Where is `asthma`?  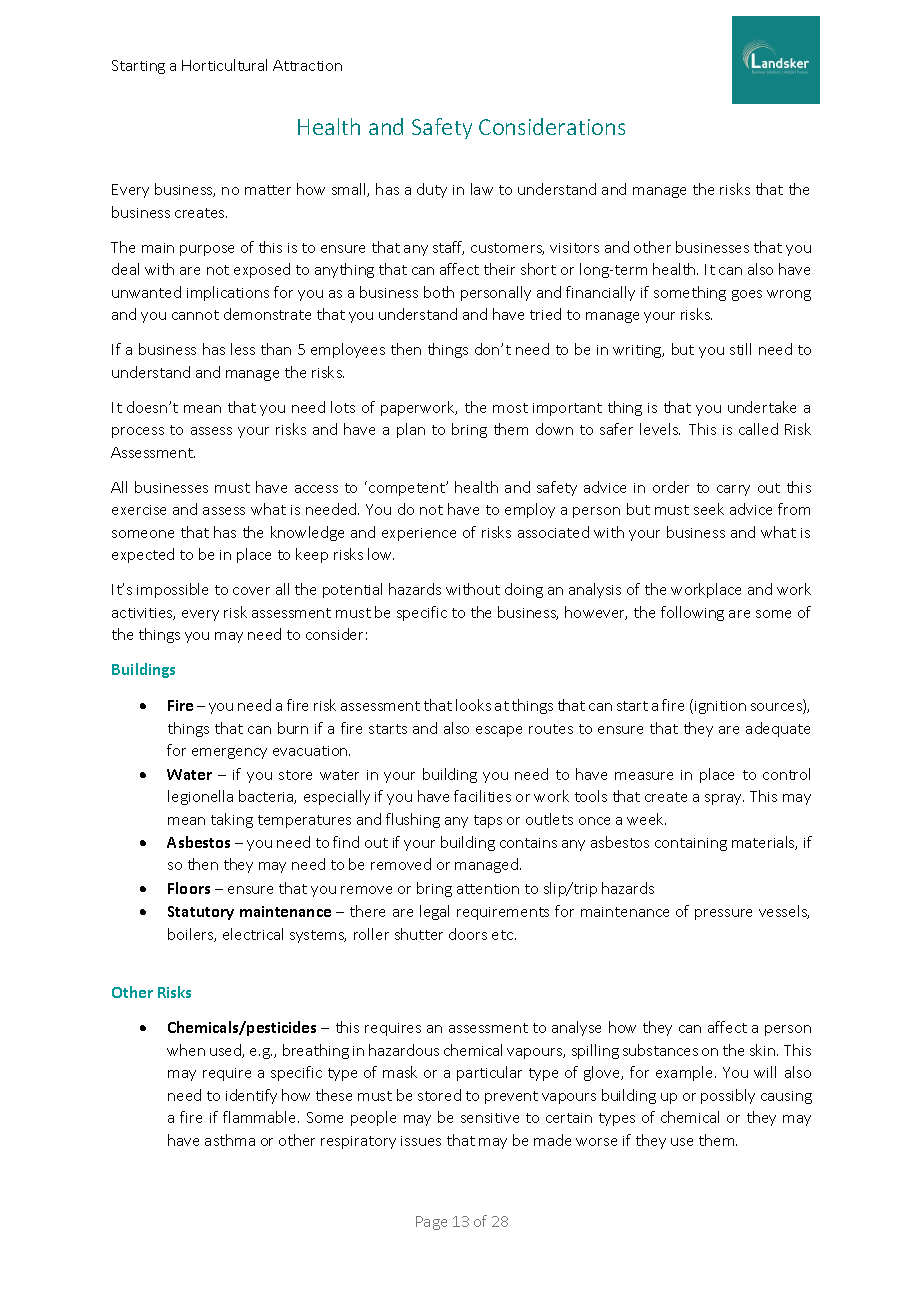 asthma is located at coordinates (230, 1140).
